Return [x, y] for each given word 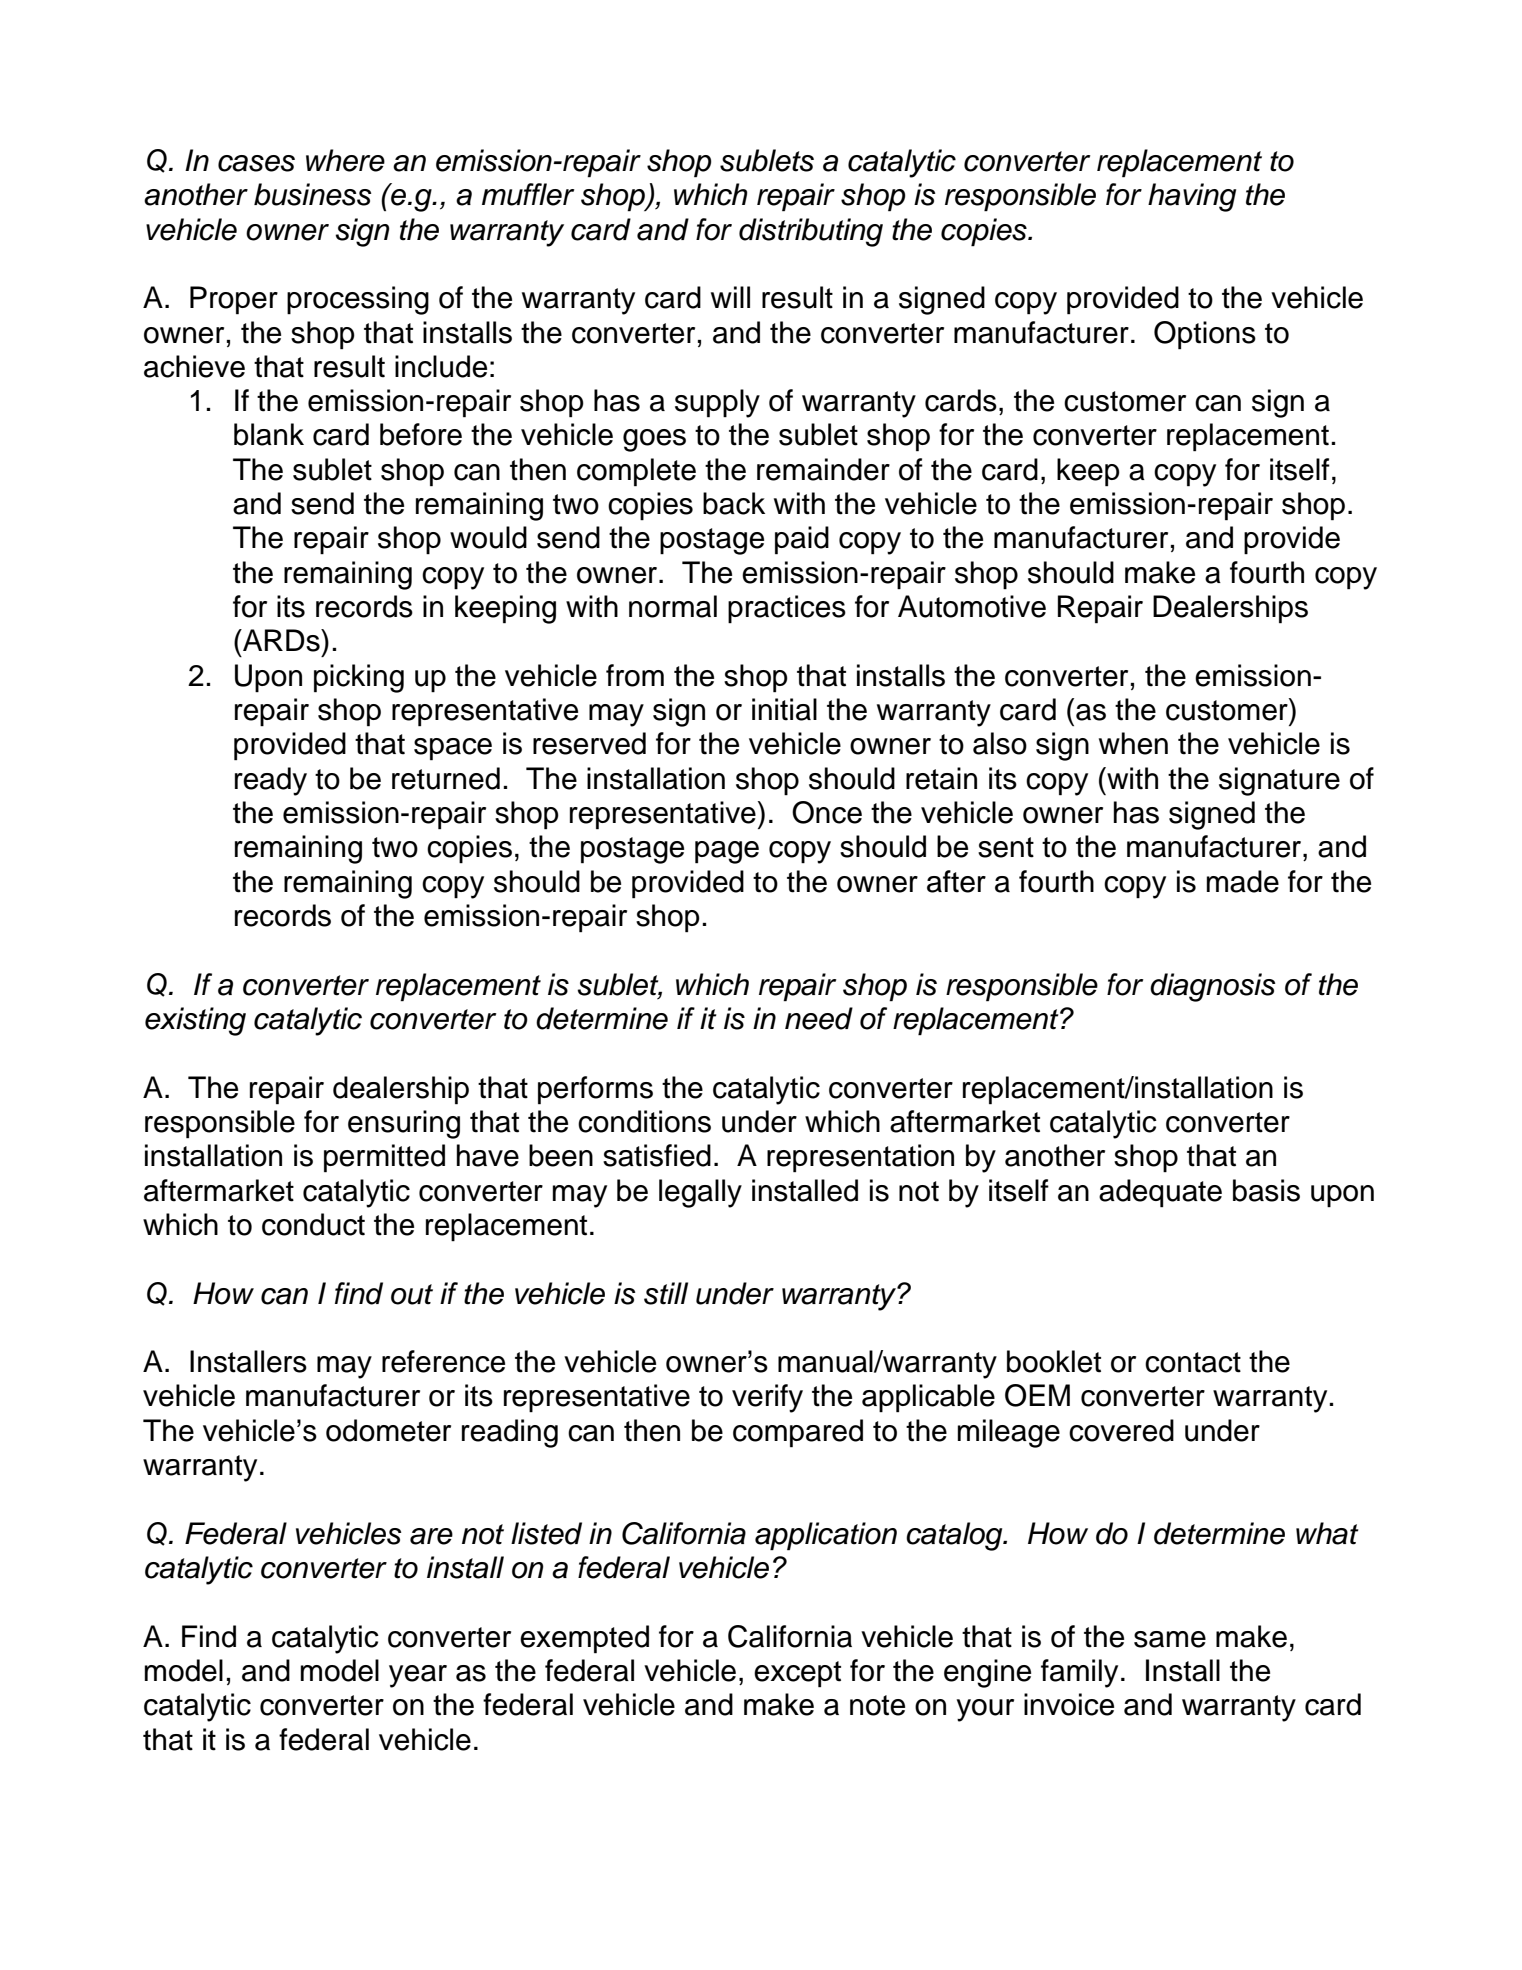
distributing [811, 232]
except [797, 1674]
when [1133, 743]
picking [359, 678]
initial [784, 709]
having [1192, 197]
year [418, 1676]
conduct [313, 1224]
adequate [1160, 1193]
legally [700, 1193]
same [1170, 1639]
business [312, 194]
